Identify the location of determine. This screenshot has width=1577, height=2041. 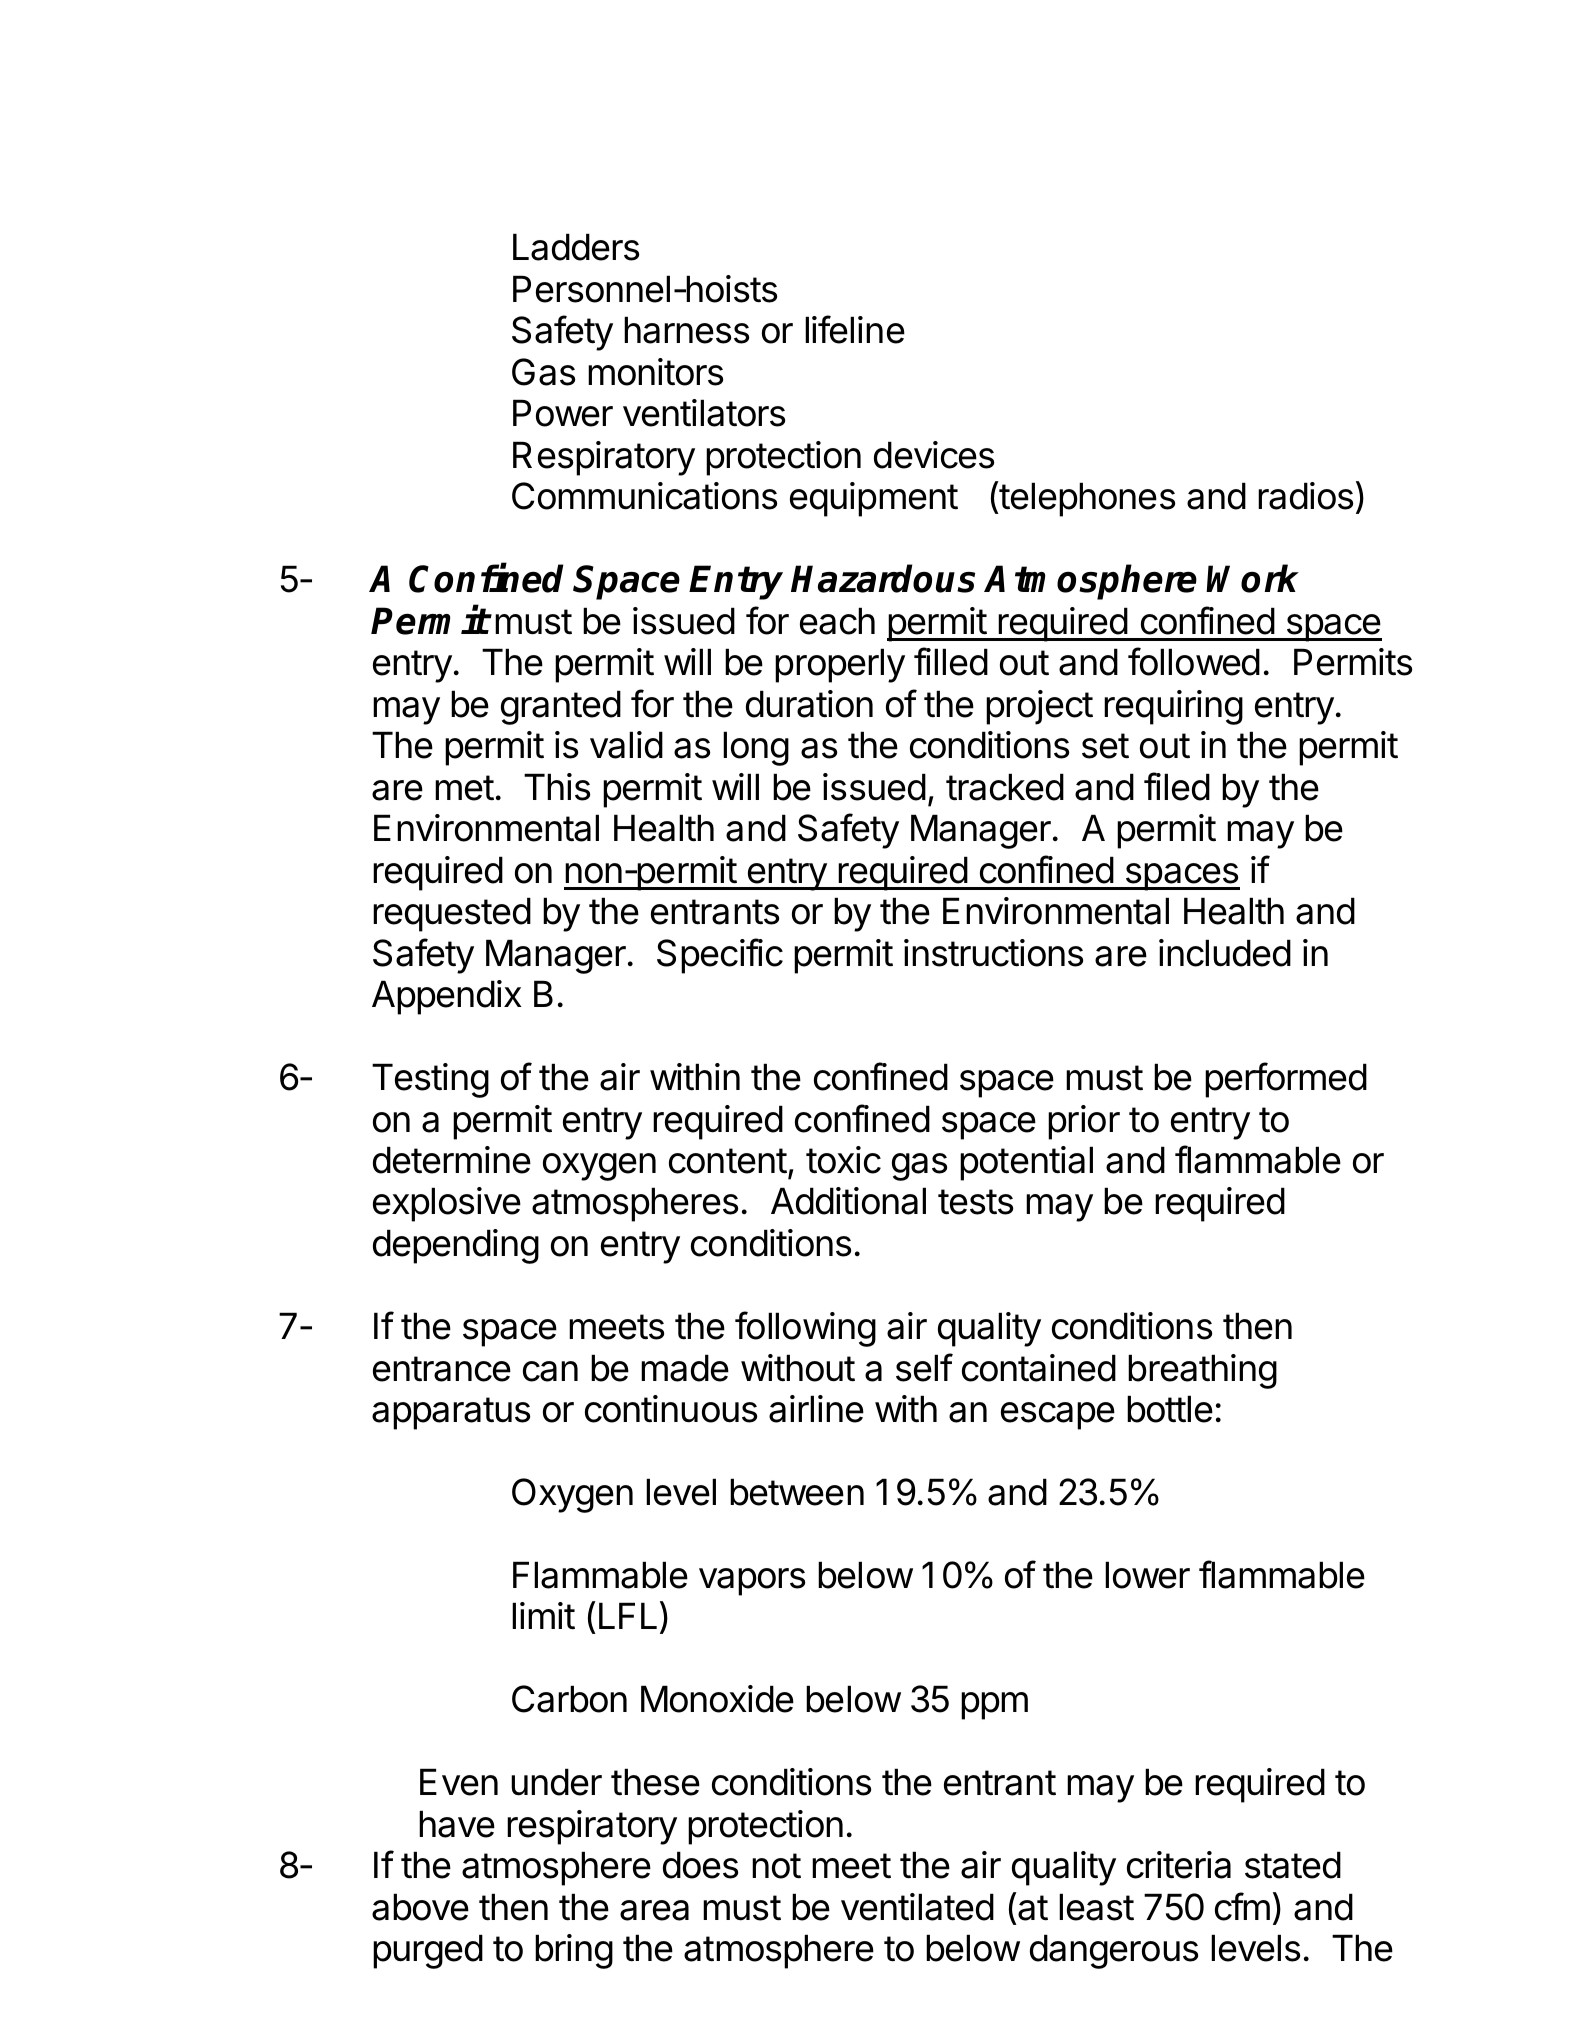
(452, 1160).
